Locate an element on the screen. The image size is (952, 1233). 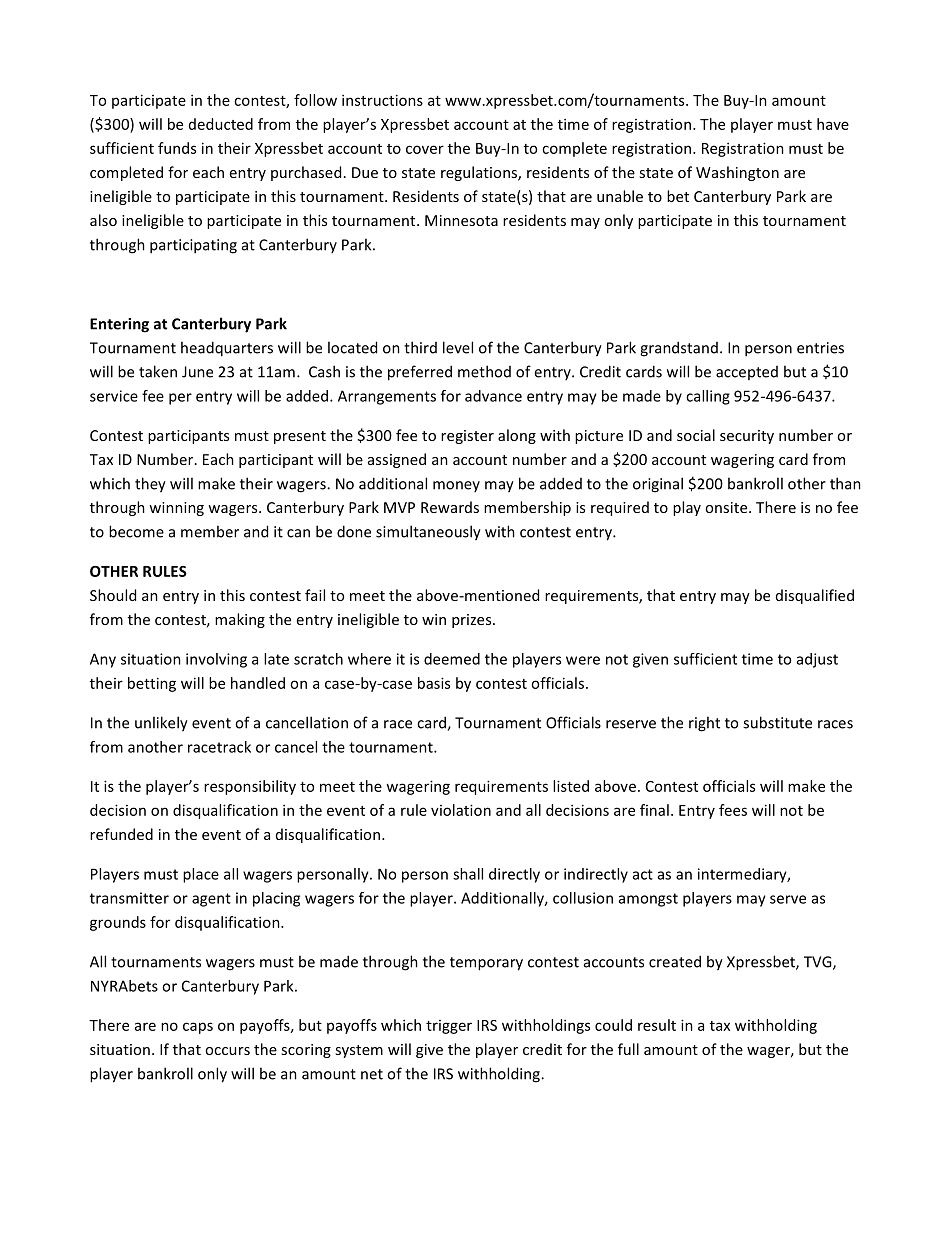
adjust is located at coordinates (817, 660).
